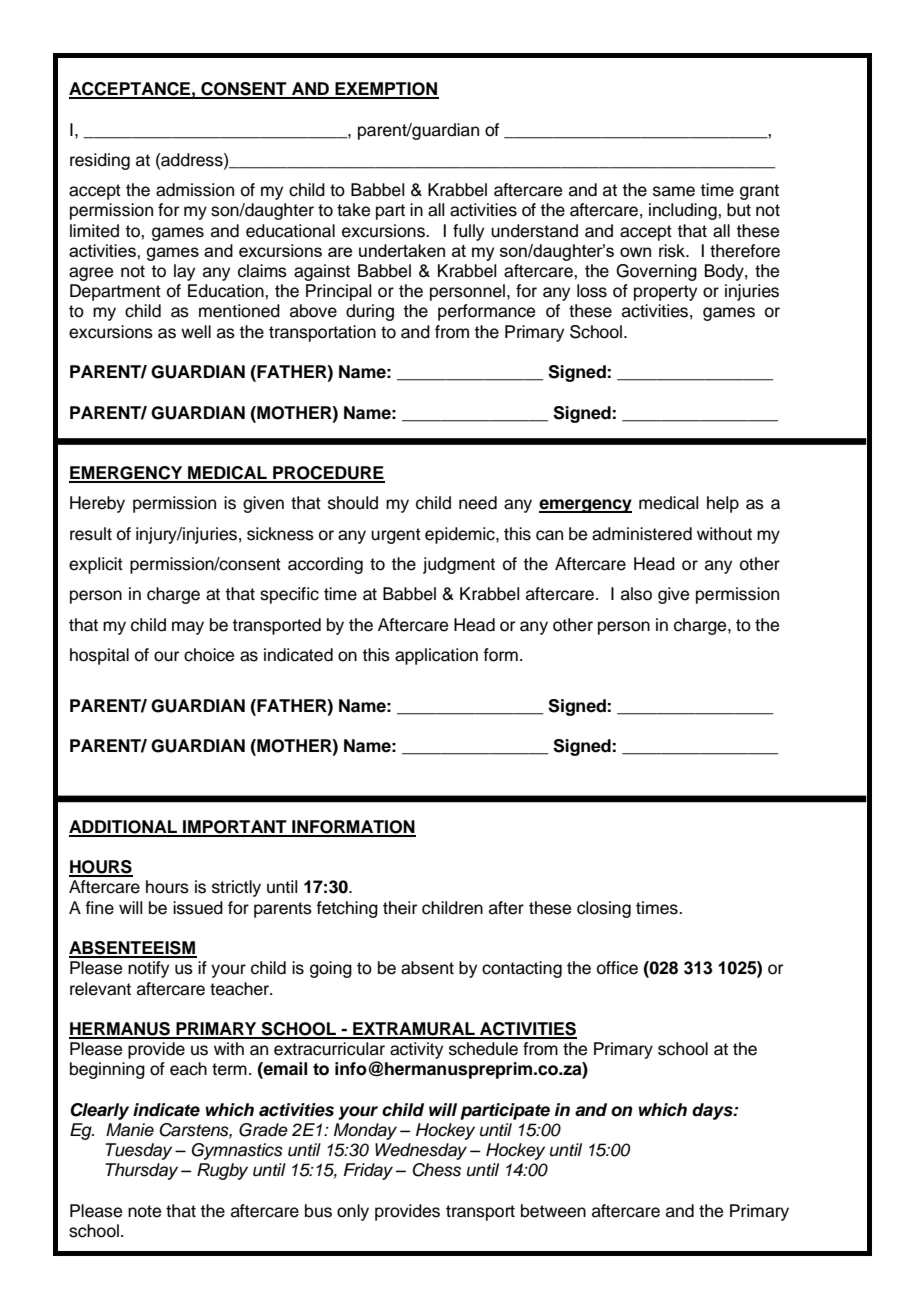 The width and height of the document is (924, 1308). Describe the element at coordinates (188, 628) in the document. I see `may` at that location.
